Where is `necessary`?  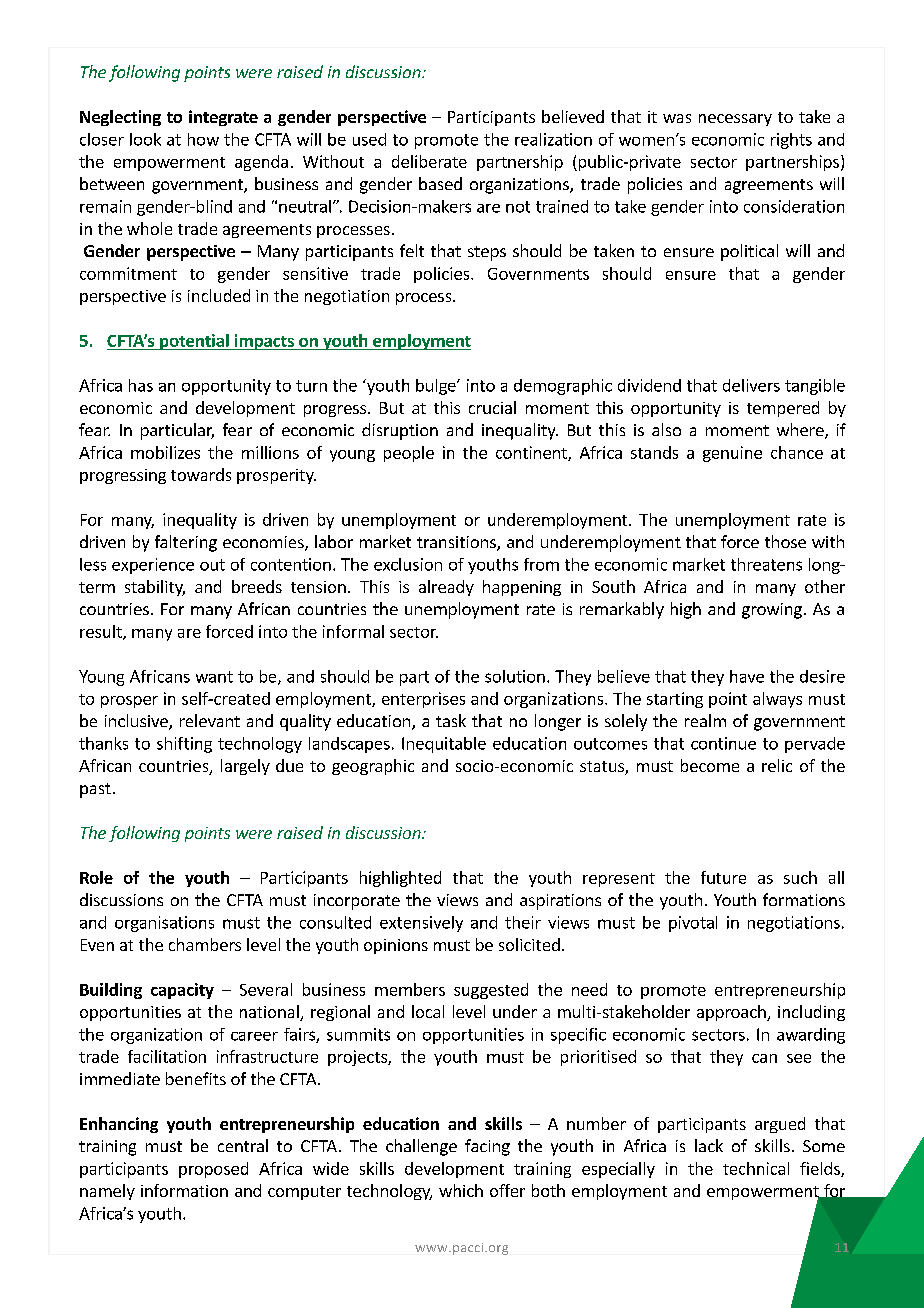
necessary is located at coordinates (735, 120).
